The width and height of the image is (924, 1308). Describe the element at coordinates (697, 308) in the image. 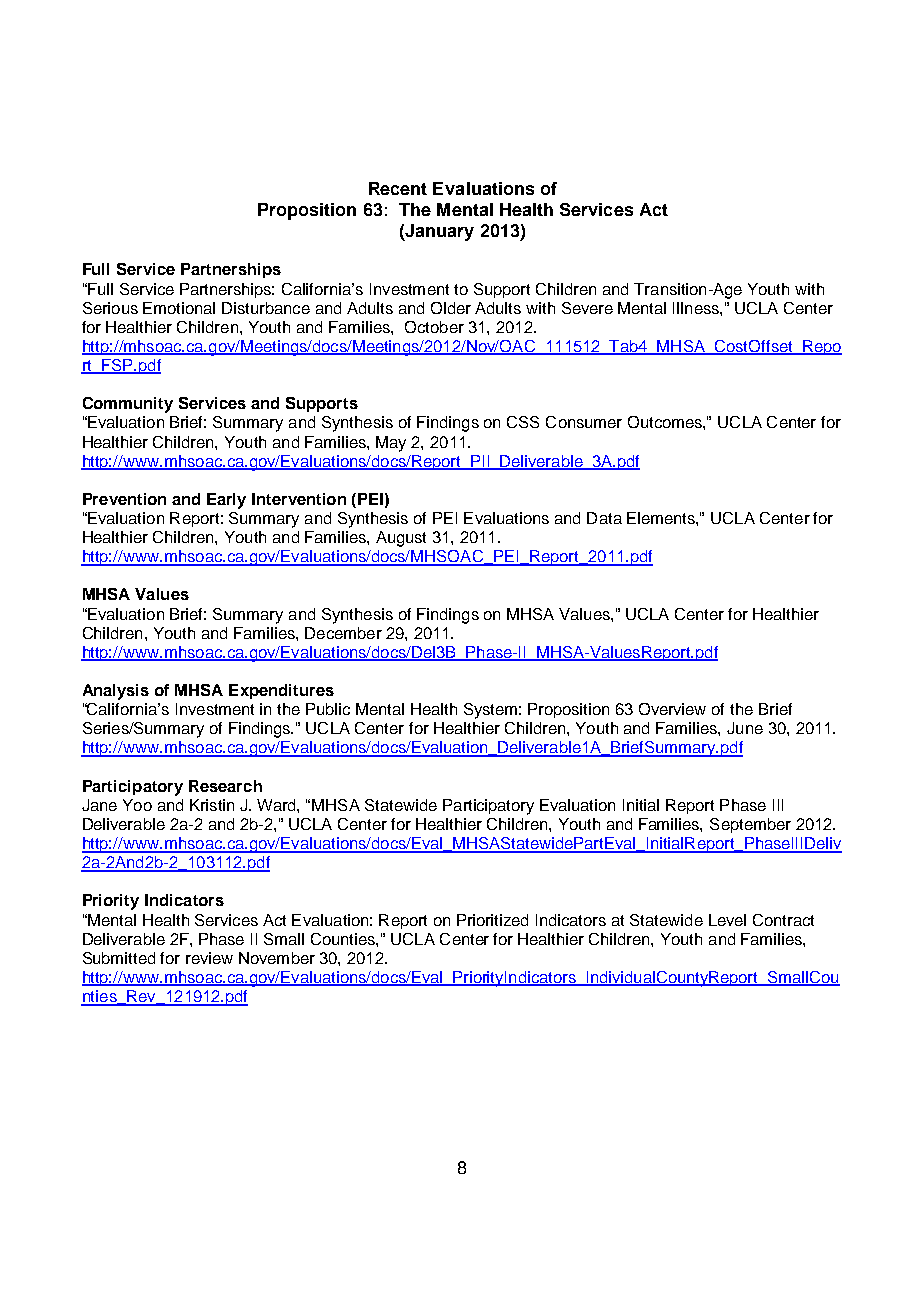

I see `Illness` at that location.
